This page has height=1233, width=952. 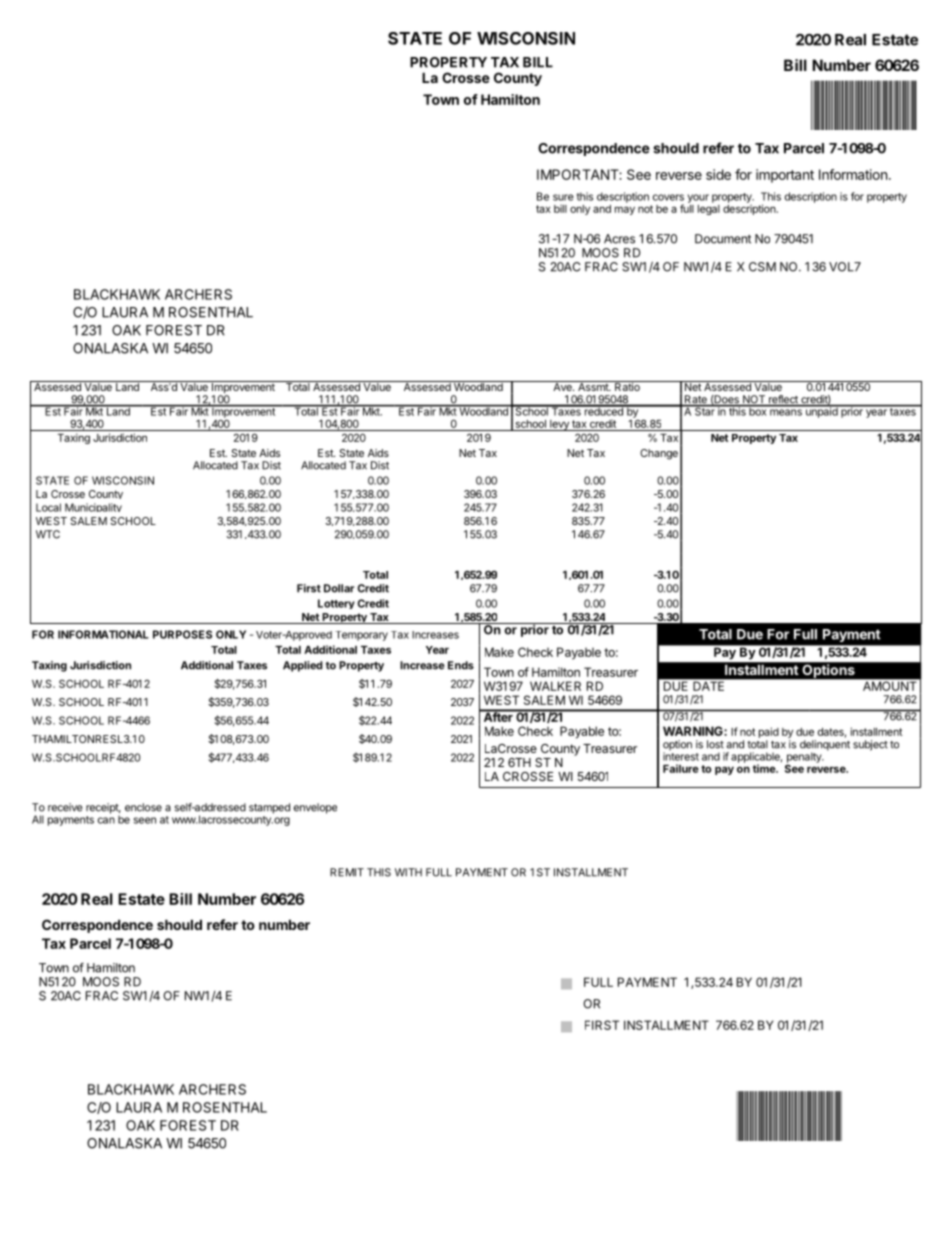 I want to click on Dollar, so click(x=339, y=588).
